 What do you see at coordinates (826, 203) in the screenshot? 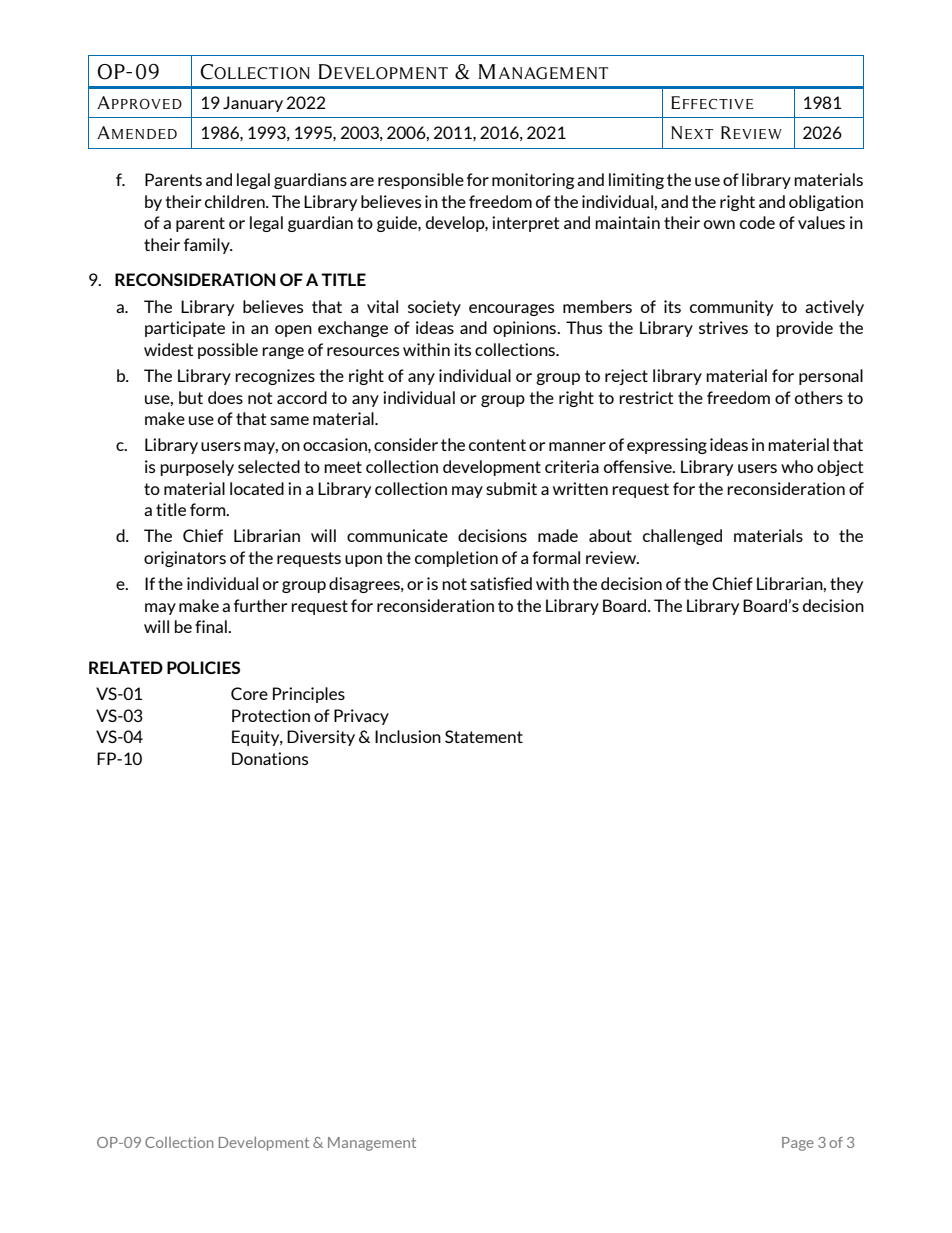
I see `obligation` at bounding box center [826, 203].
